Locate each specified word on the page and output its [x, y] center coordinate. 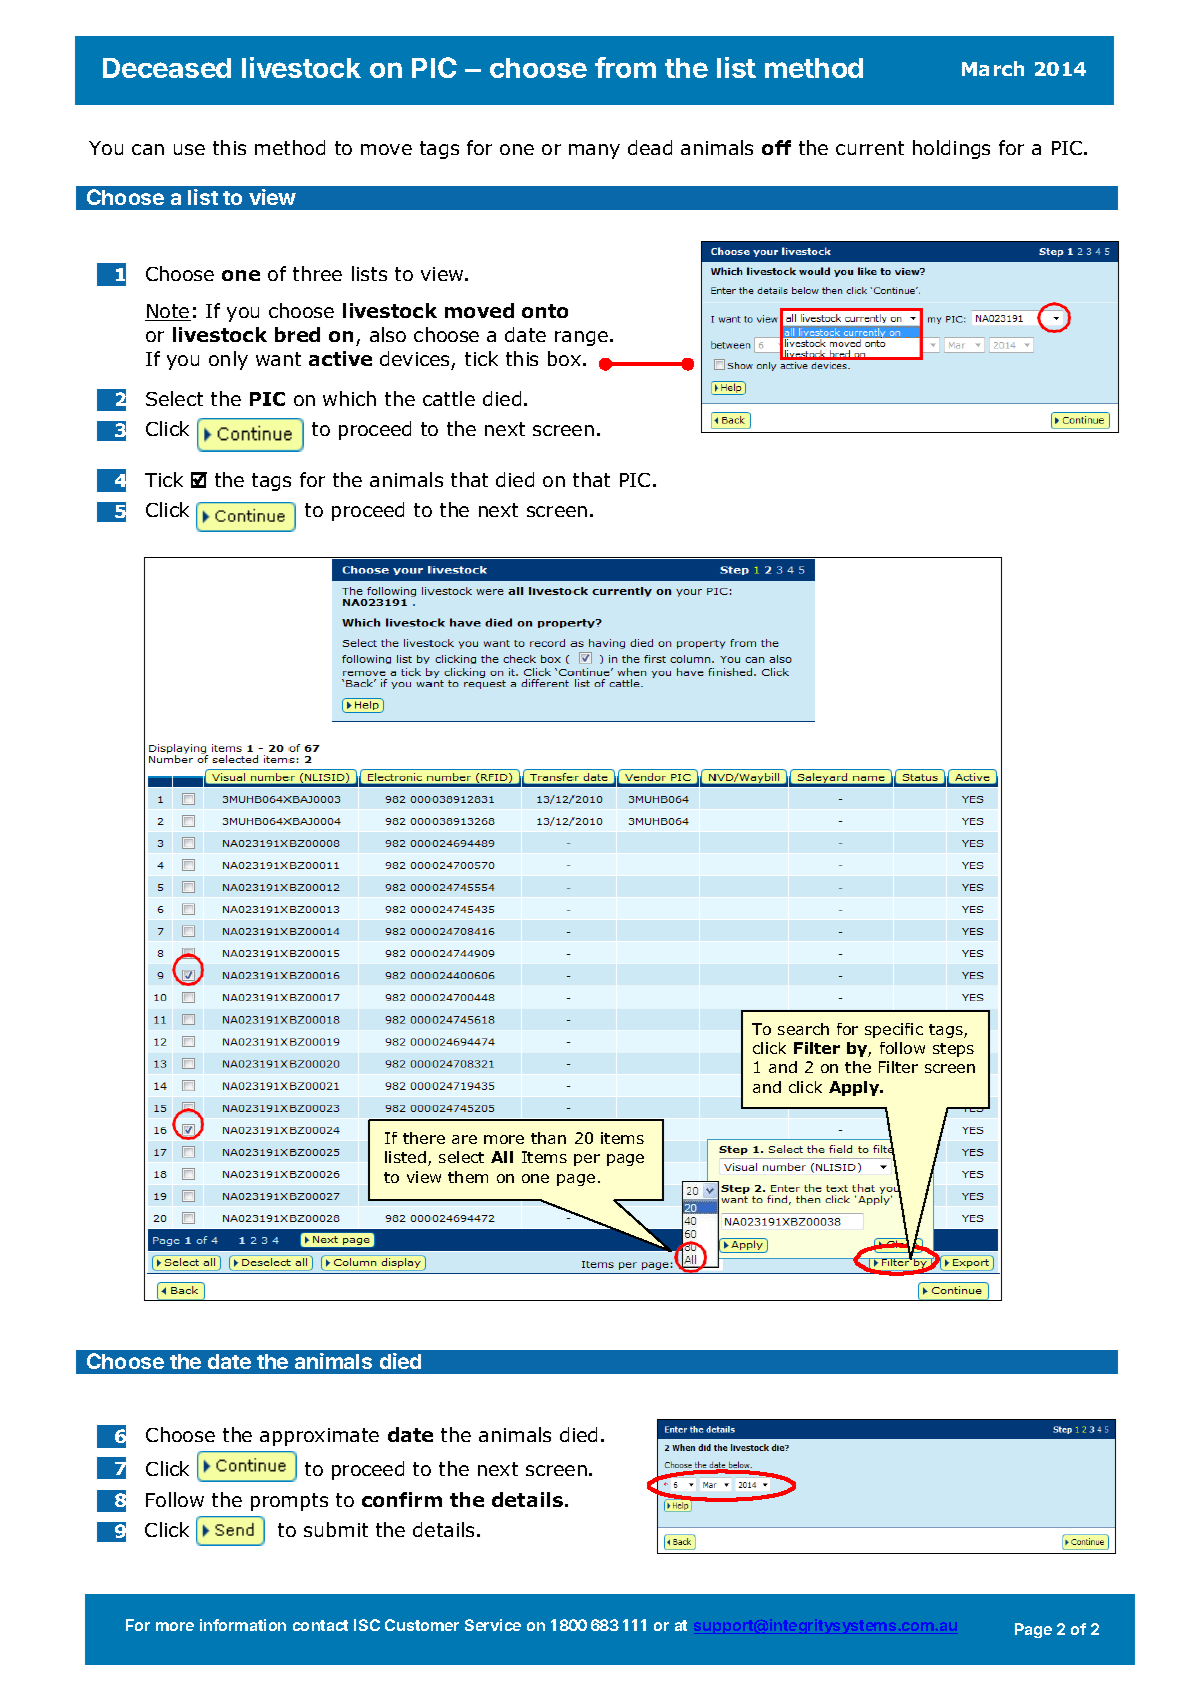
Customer [422, 1625]
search [803, 1029]
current [870, 148]
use [189, 149]
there [424, 1138]
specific [894, 1030]
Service [493, 1625]
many [594, 151]
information [243, 1625]
